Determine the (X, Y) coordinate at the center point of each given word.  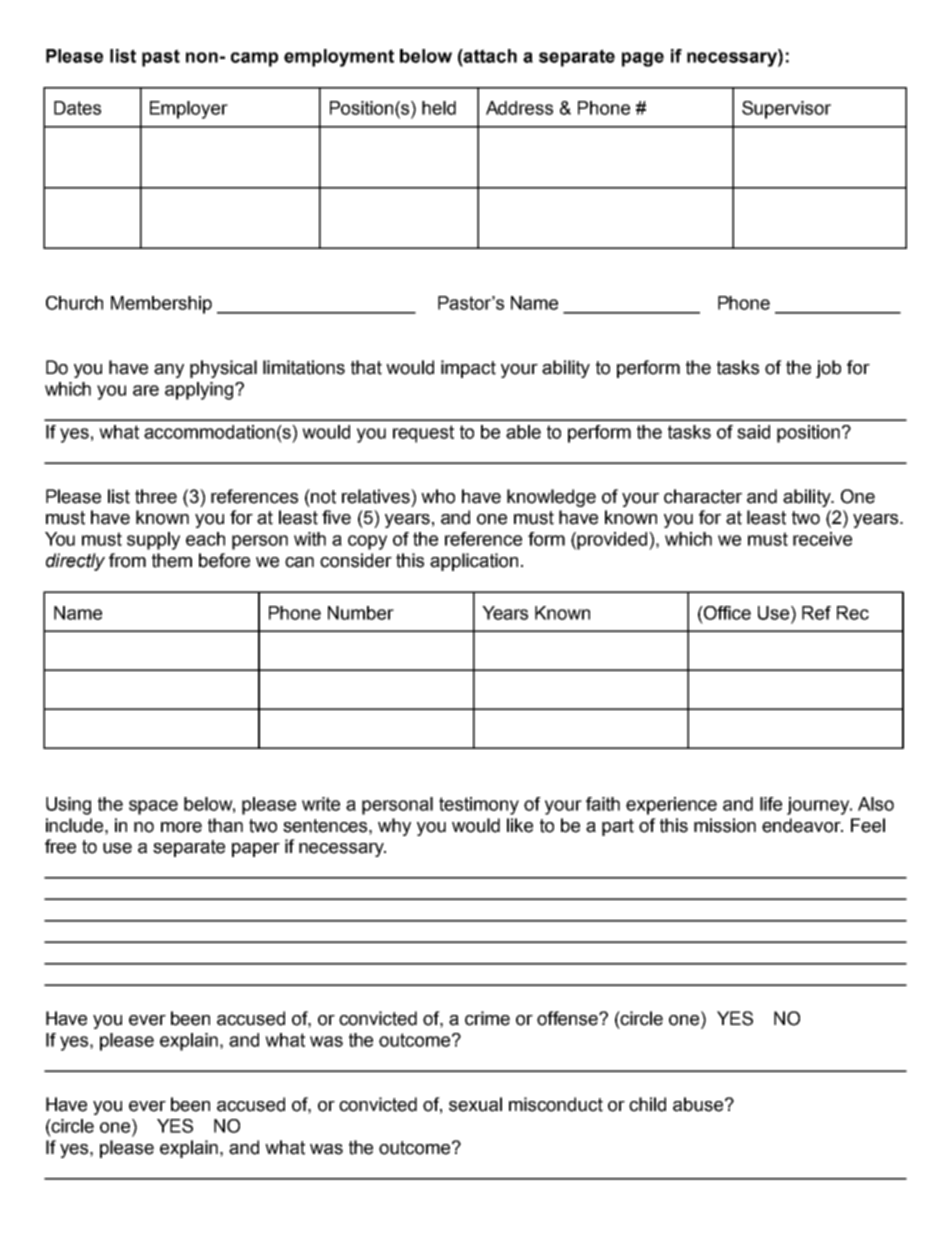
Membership (161, 305)
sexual (475, 1104)
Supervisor (786, 110)
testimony (479, 806)
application (474, 562)
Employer (189, 110)
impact (468, 369)
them (172, 560)
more (181, 827)
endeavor (802, 825)
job (828, 369)
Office (726, 613)
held (439, 108)
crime (487, 1018)
